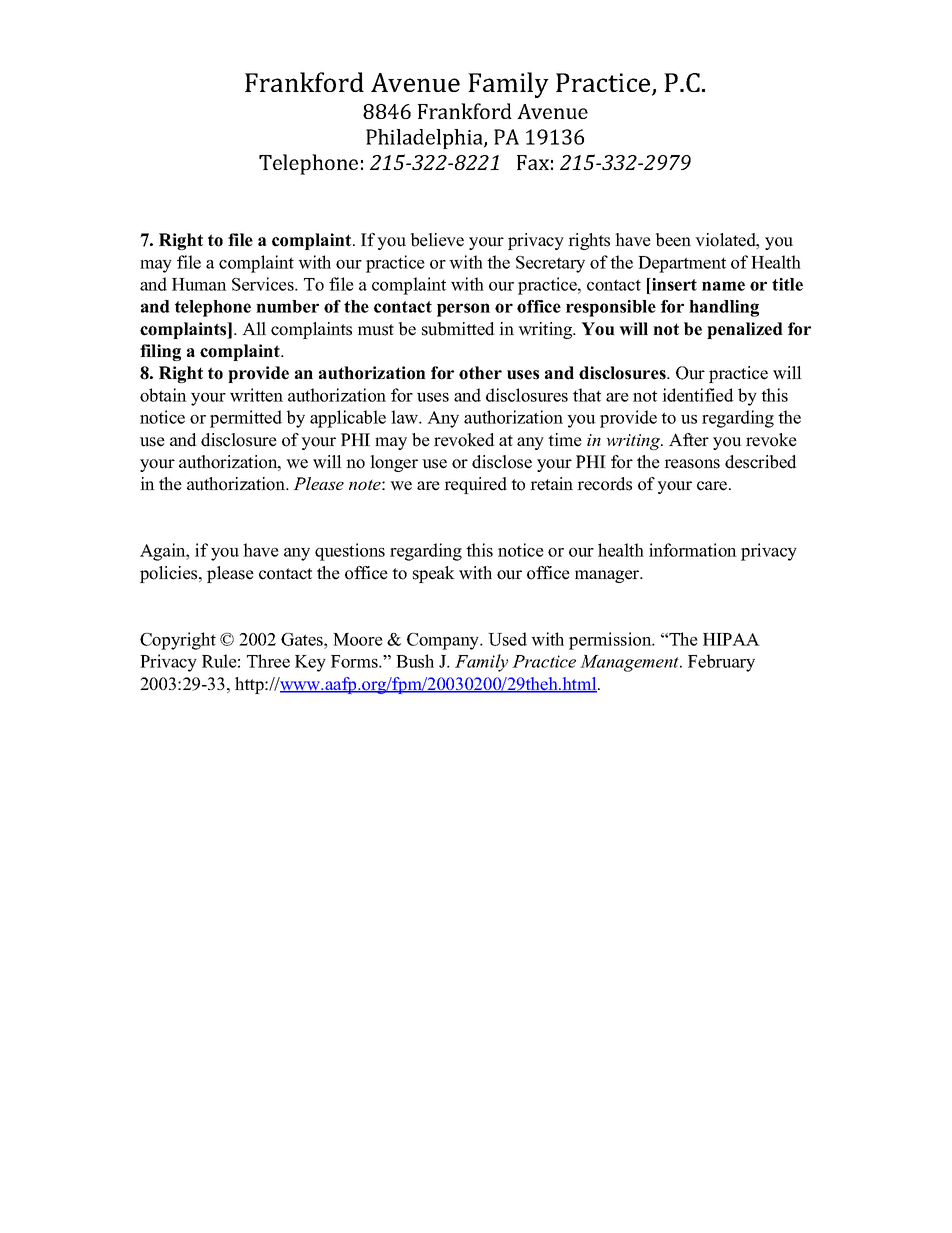  What do you see at coordinates (692, 464) in the page?
I see `reasons` at bounding box center [692, 464].
